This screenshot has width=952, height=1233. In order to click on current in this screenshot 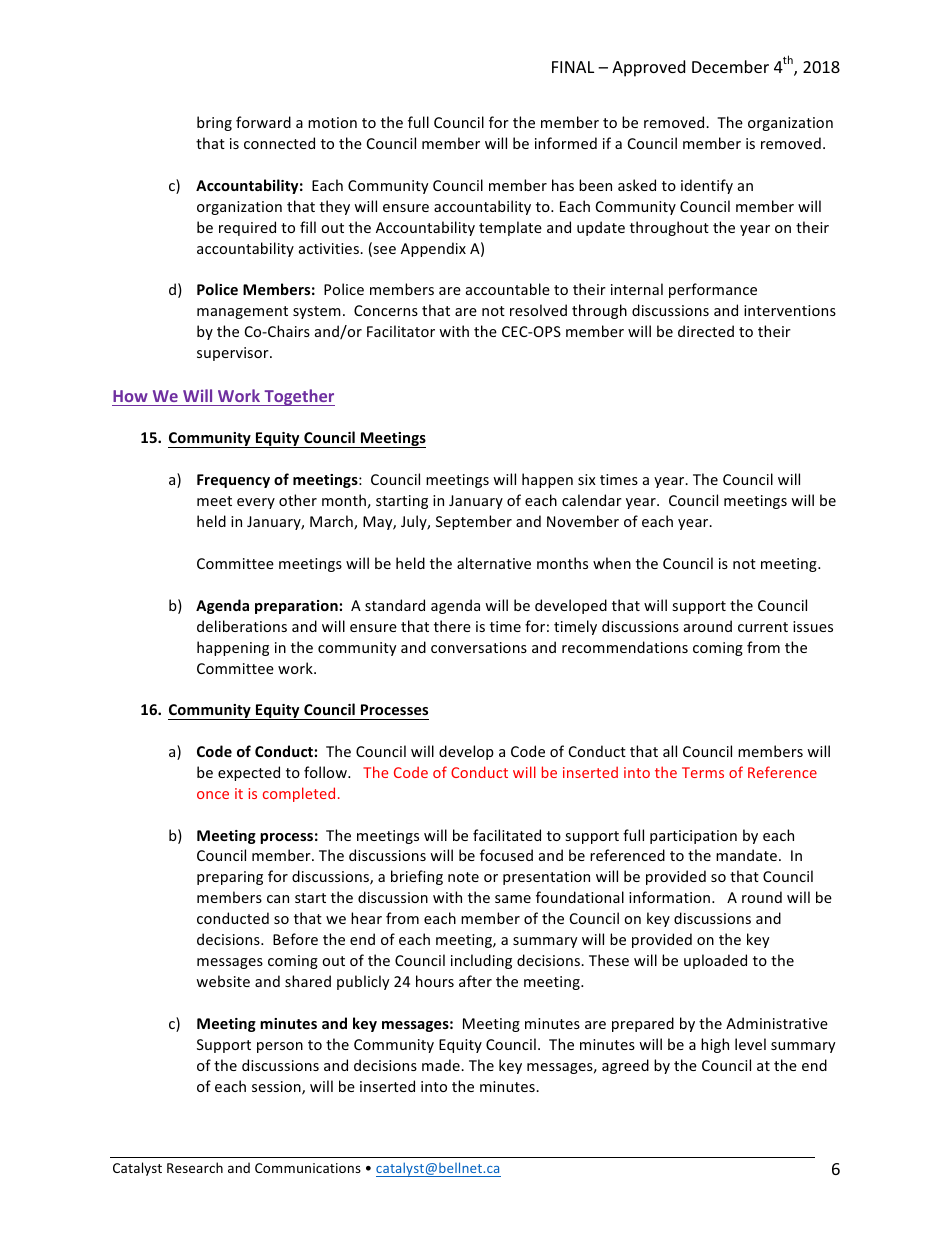, I will do `click(763, 627)`.
